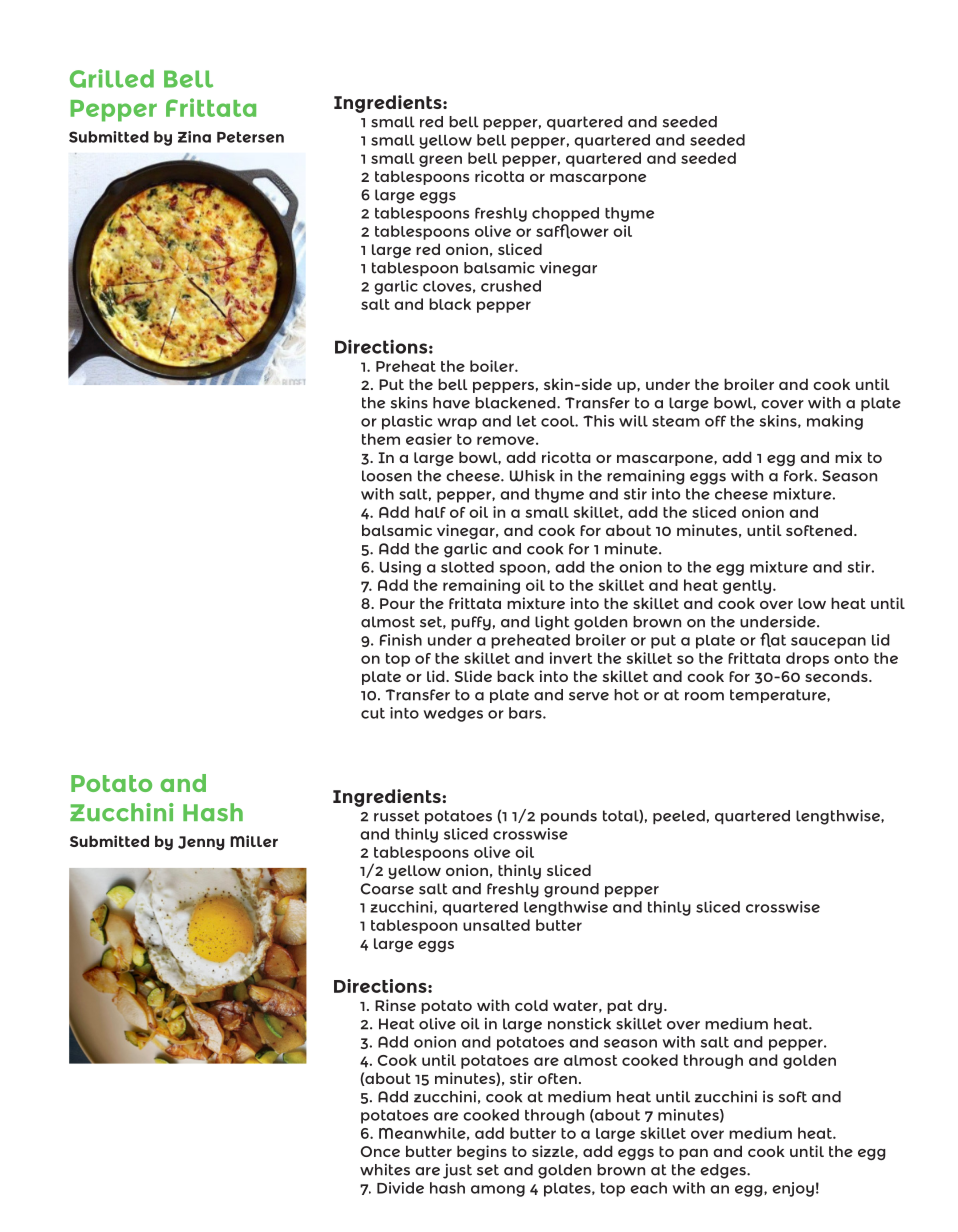 The image size is (958, 1232). What do you see at coordinates (380, 1151) in the screenshot?
I see `Once` at bounding box center [380, 1151].
